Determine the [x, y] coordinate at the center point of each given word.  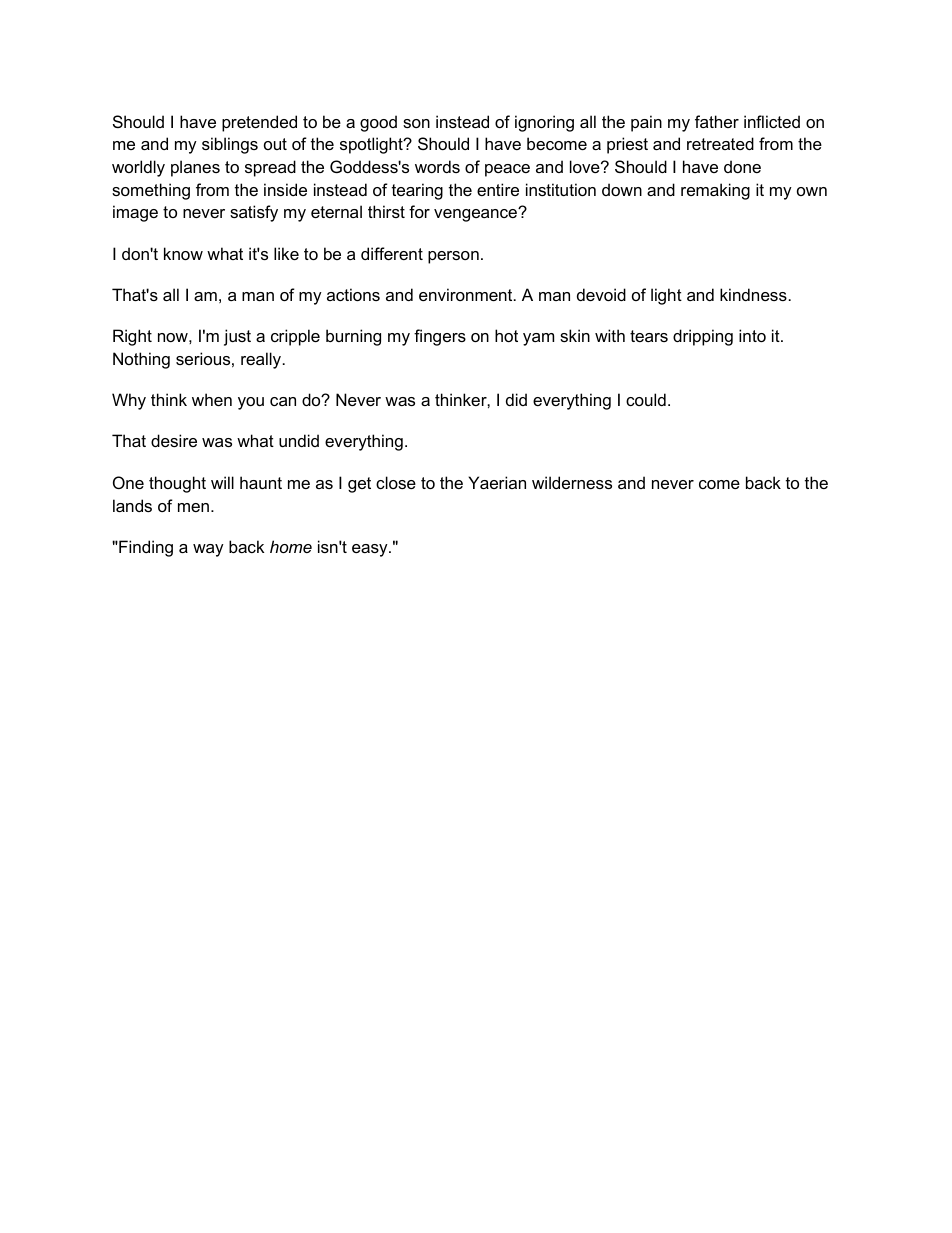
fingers [440, 337]
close [396, 482]
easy [371, 550]
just [237, 337]
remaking [715, 191]
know [183, 253]
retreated [720, 143]
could [646, 399]
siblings [230, 145]
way [208, 550]
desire [174, 440]
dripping [703, 337]
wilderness [572, 482]
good [378, 123]
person [453, 257]
